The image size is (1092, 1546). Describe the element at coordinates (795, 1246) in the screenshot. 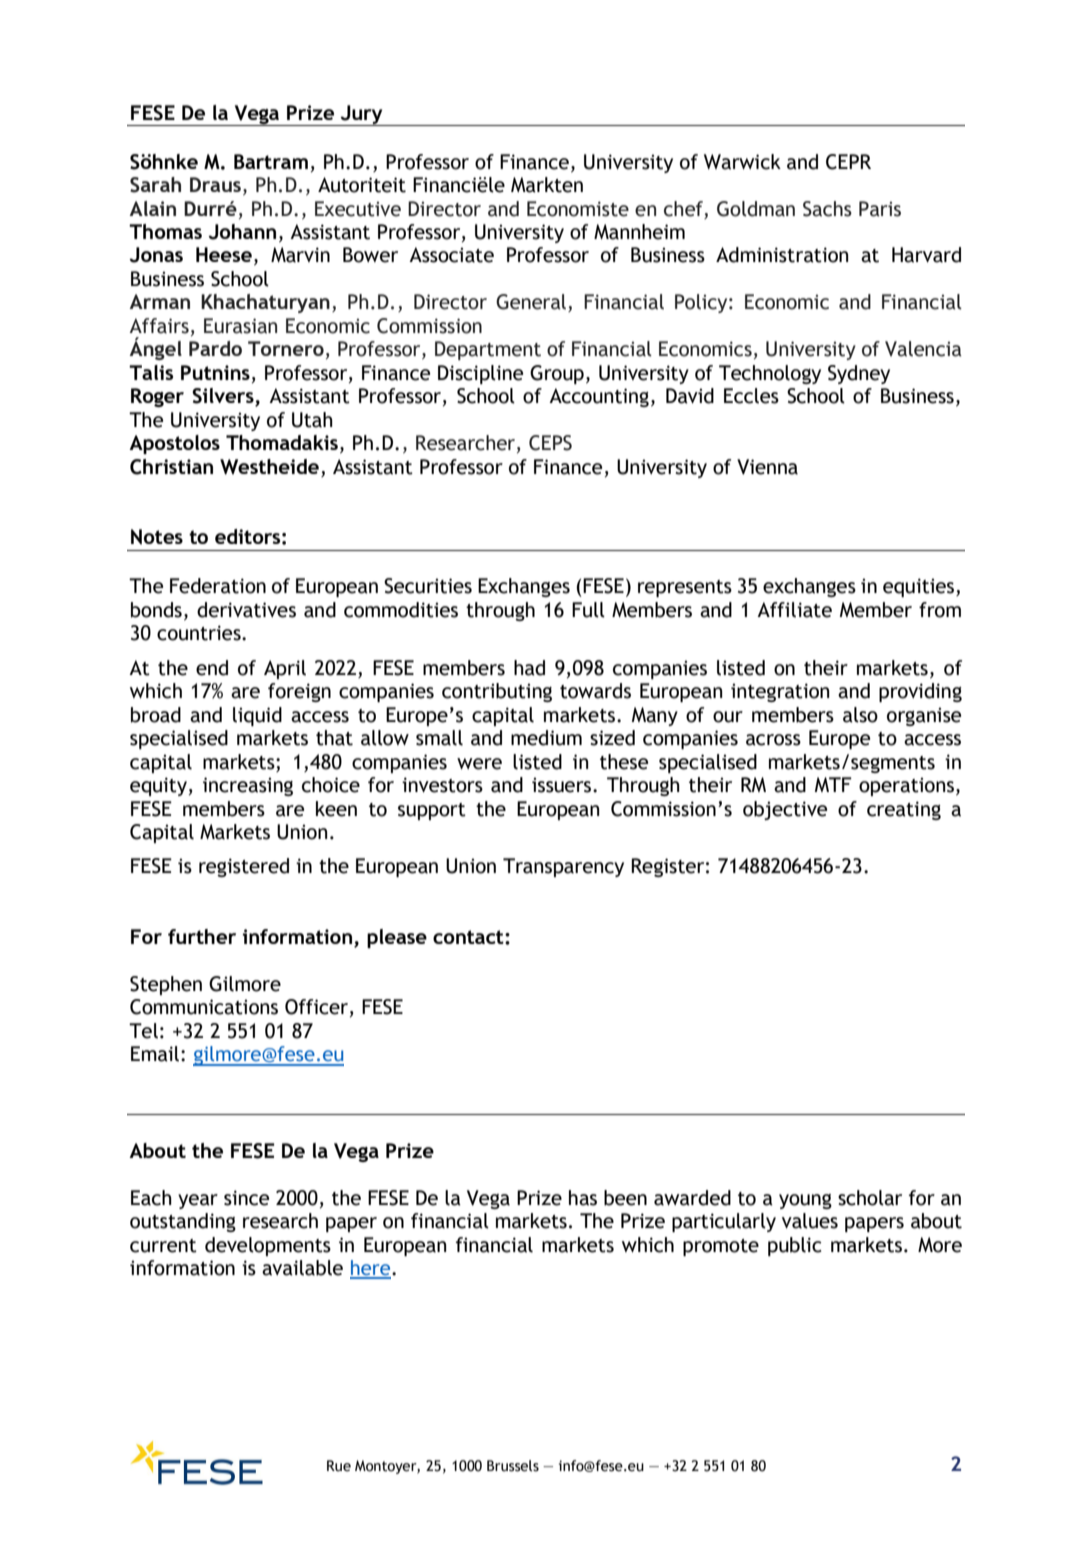

I see `public` at that location.
